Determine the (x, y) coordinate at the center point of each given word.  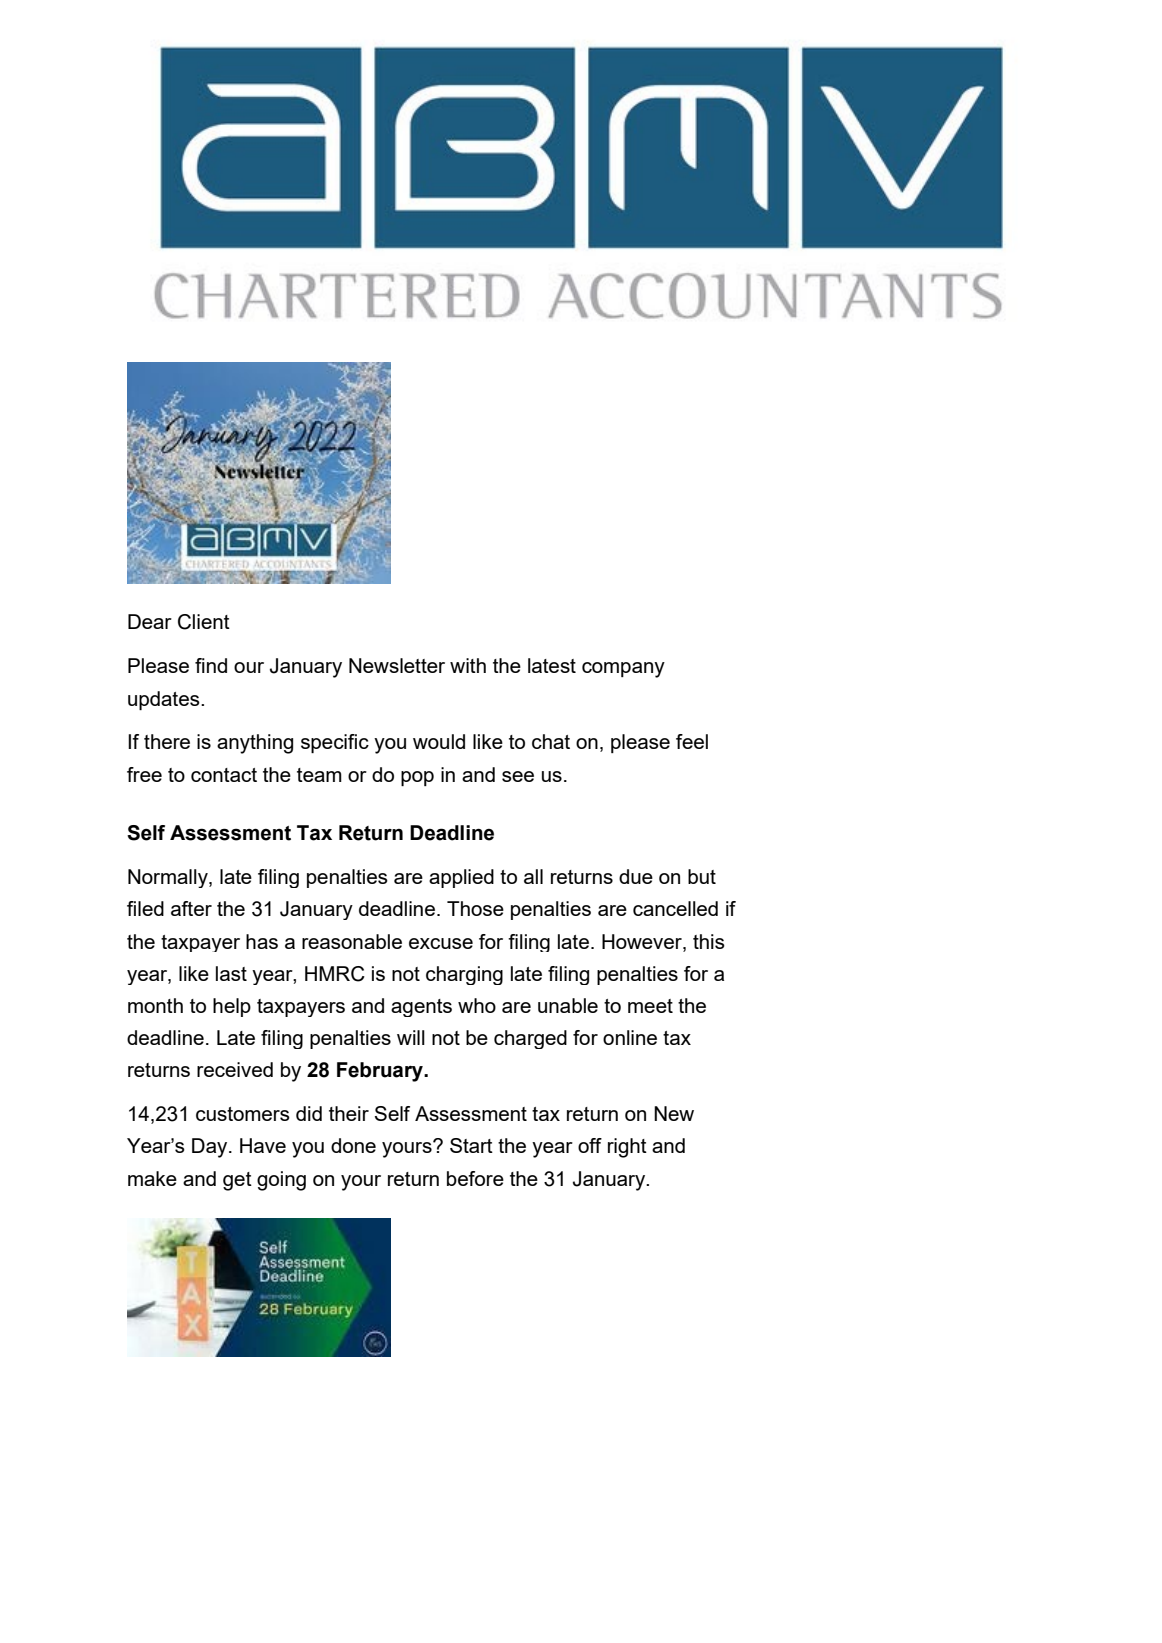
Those (475, 908)
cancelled (675, 908)
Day (211, 1148)
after (191, 908)
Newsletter (397, 665)
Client (204, 622)
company (623, 670)
